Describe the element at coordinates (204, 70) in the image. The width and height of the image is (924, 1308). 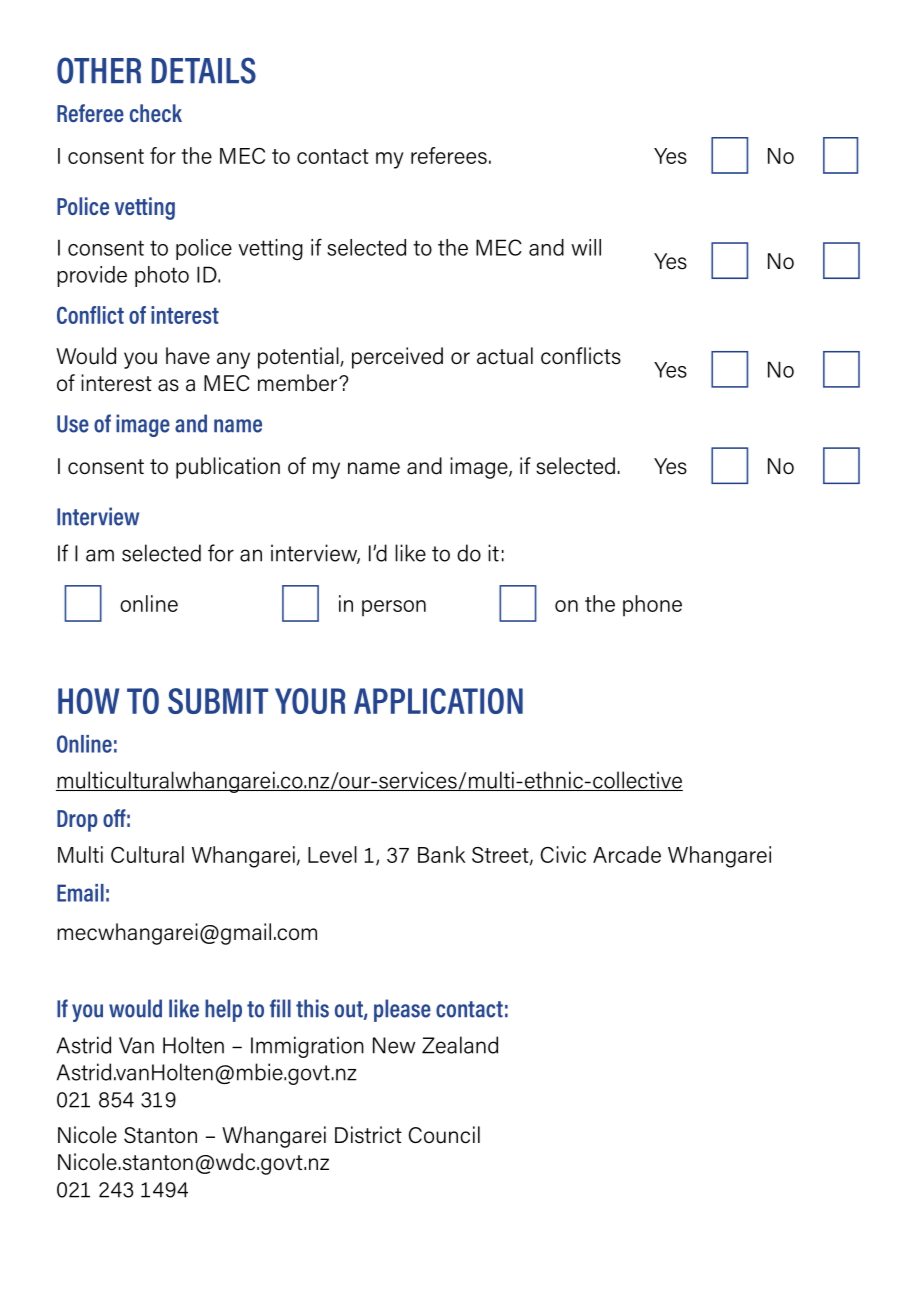
I see `DETAILS` at that location.
